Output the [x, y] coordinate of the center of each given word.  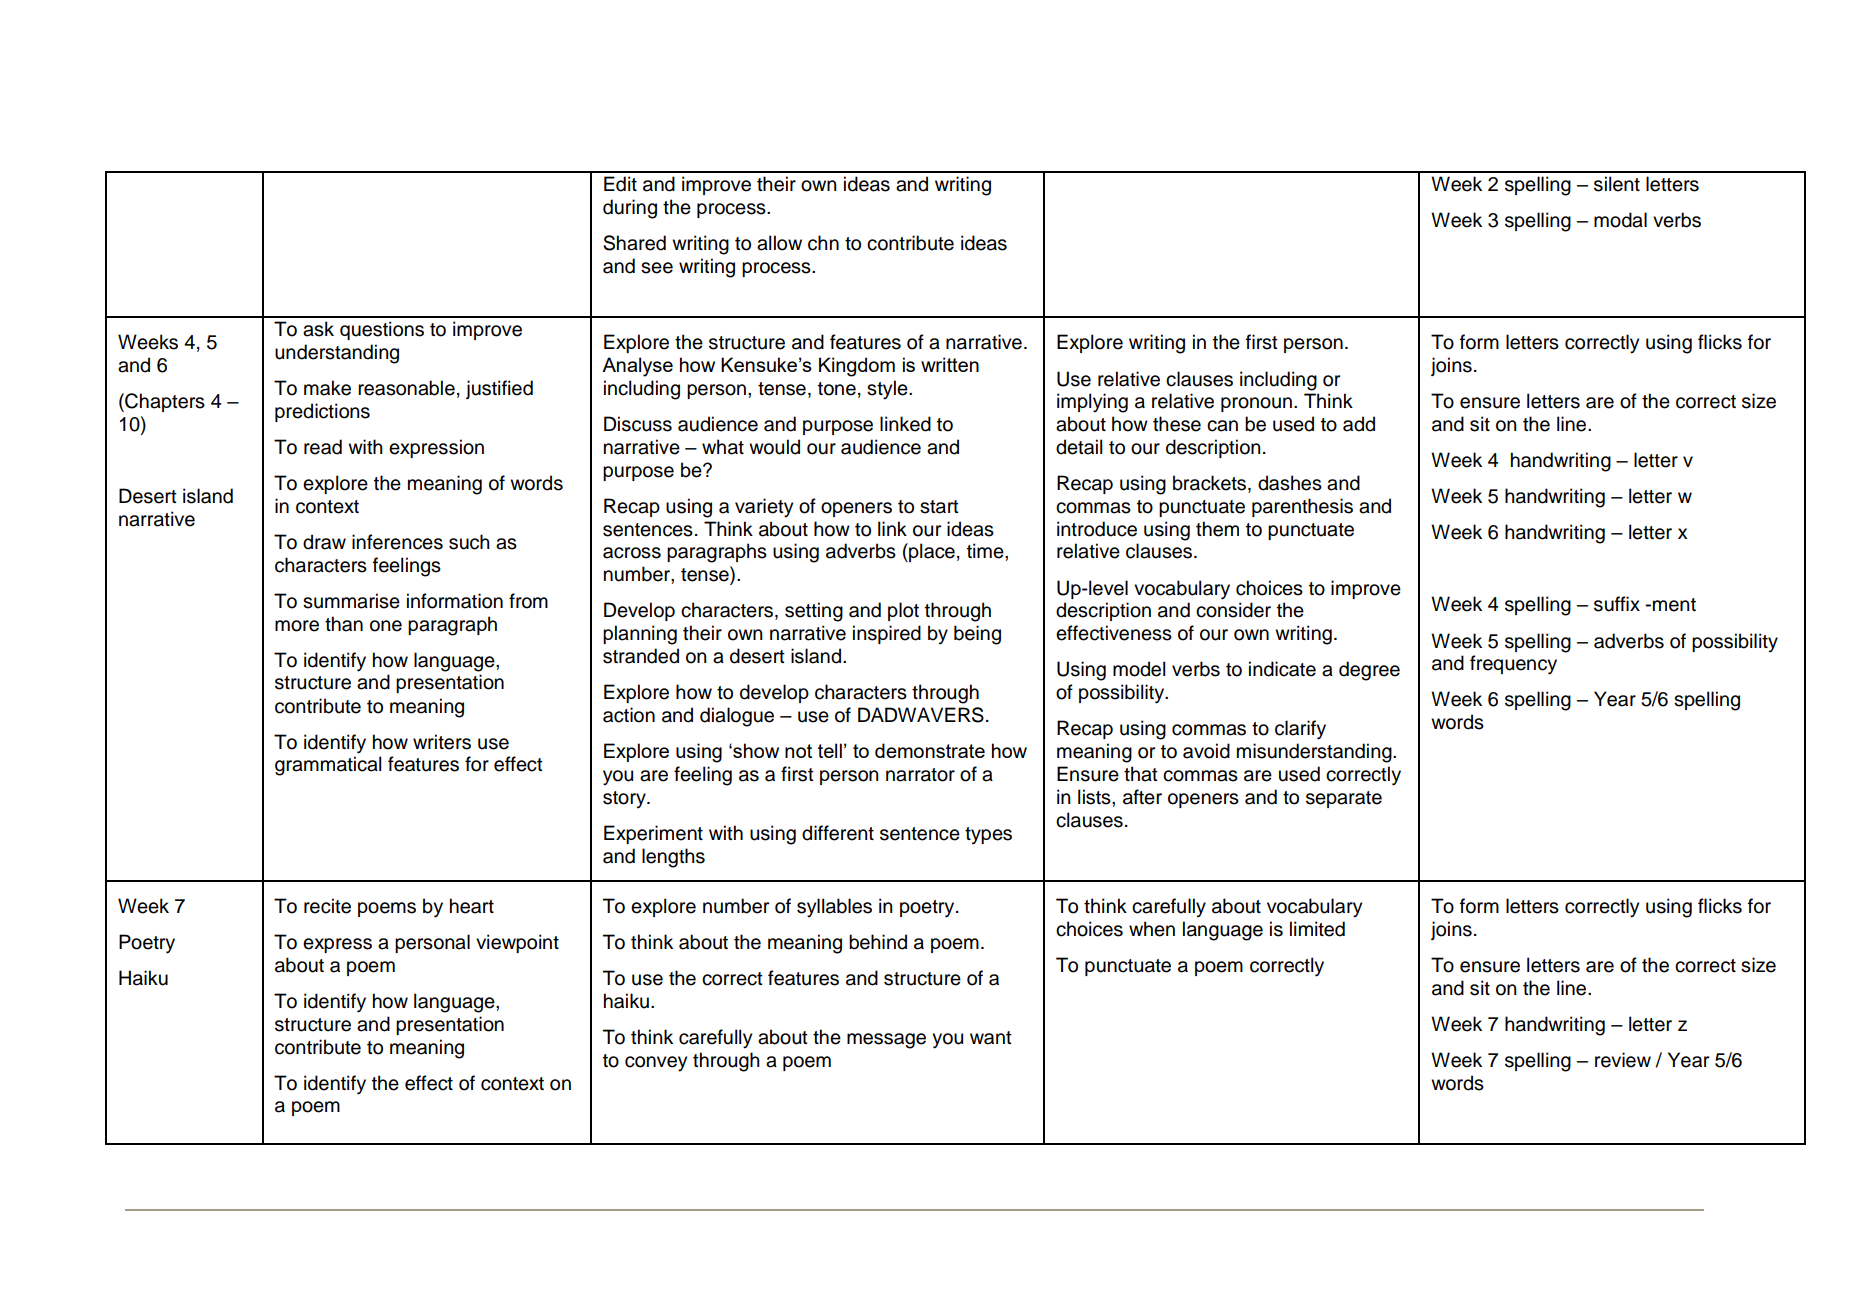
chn [823, 243]
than [344, 624]
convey [656, 1064]
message [886, 1041]
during [630, 209]
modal [1620, 220]
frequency [1513, 665]
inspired [887, 634]
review [1623, 1060]
